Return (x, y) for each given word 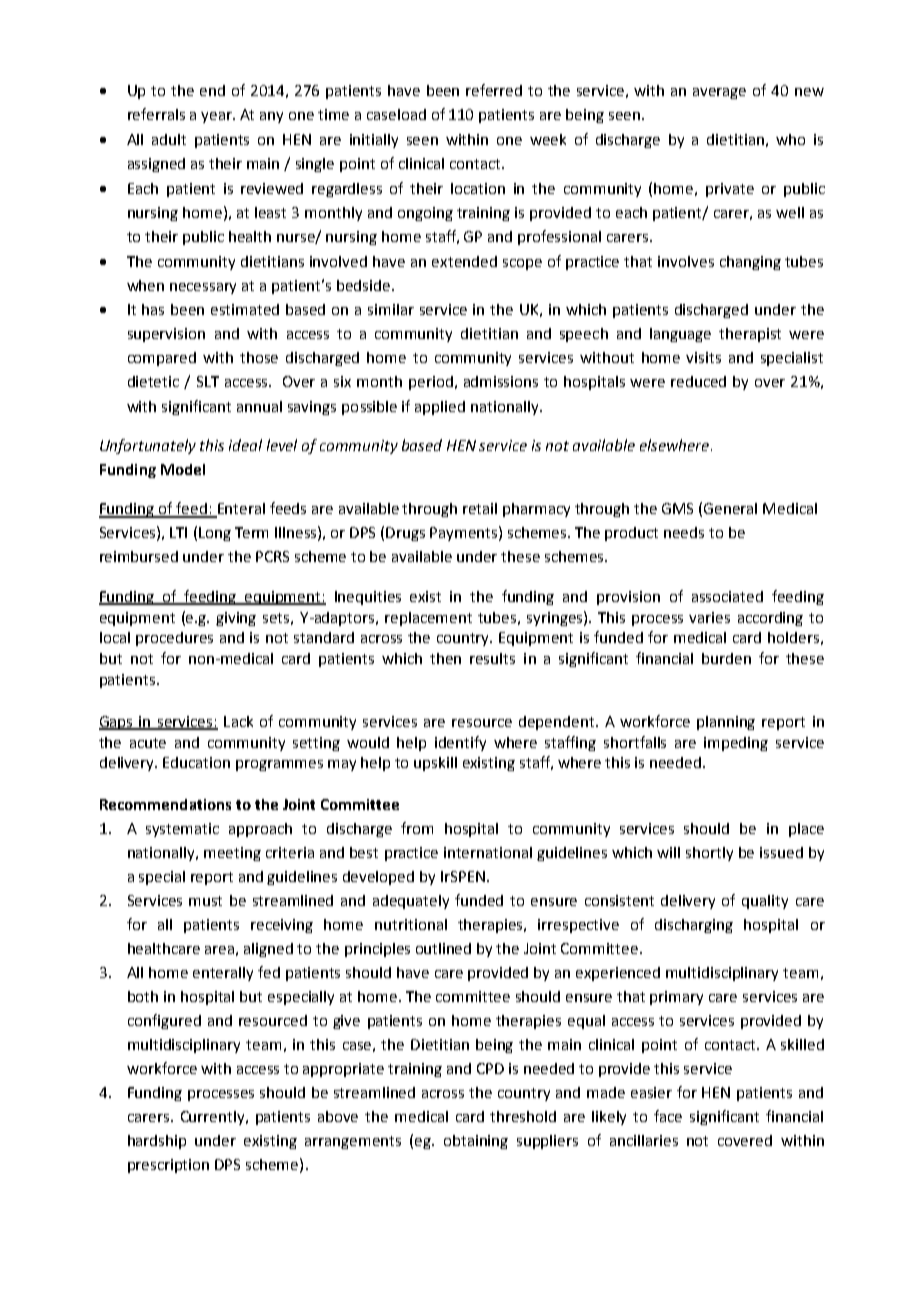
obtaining (476, 1142)
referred (494, 90)
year (218, 117)
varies (709, 617)
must (205, 901)
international (488, 852)
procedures (174, 639)
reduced (698, 381)
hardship (157, 1142)
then (445, 658)
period (431, 383)
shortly (709, 854)
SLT (208, 381)
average (719, 93)
